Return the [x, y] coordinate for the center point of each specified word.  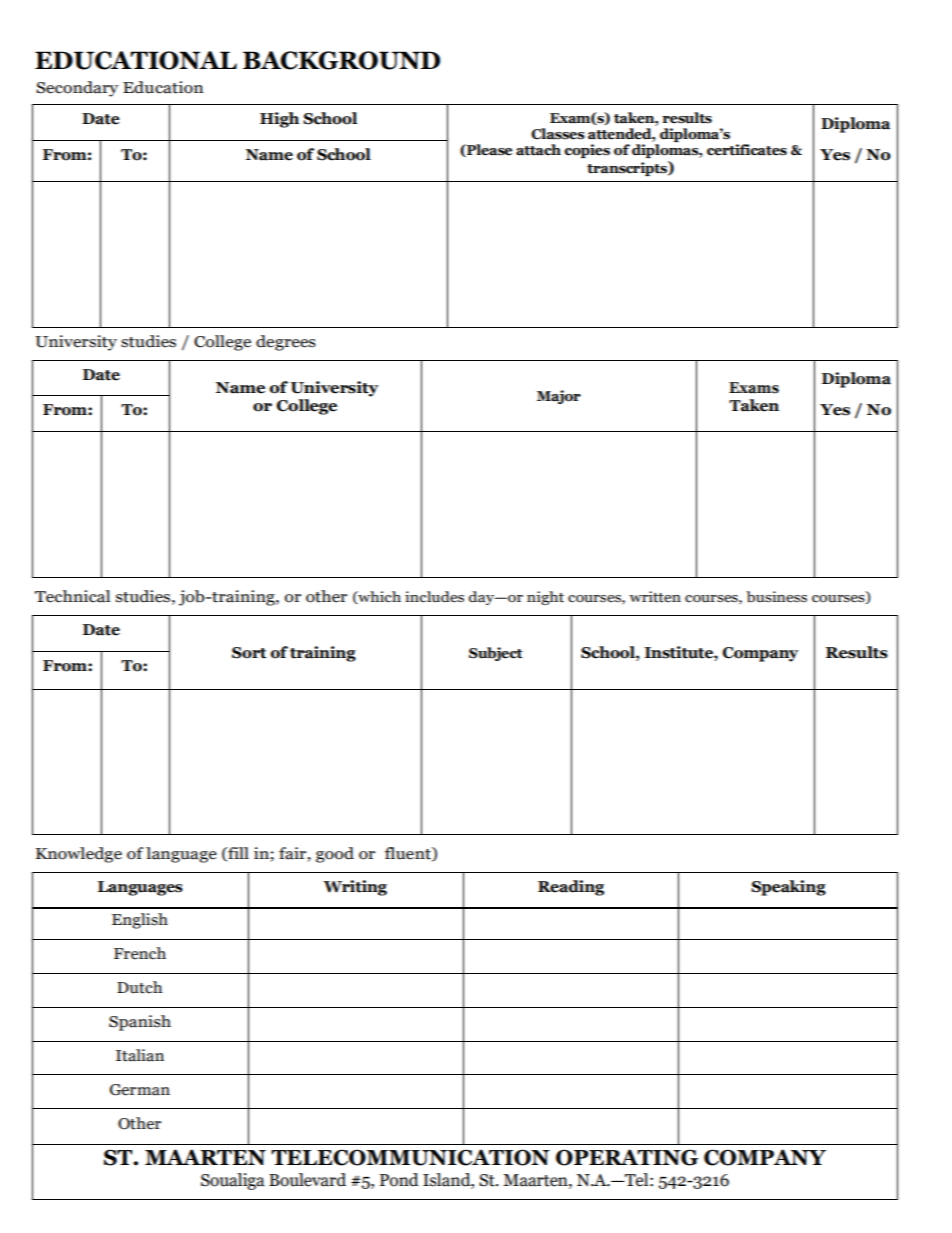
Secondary [77, 89]
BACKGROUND [341, 60]
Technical [72, 596]
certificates [747, 150]
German [140, 1090]
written [655, 597]
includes [434, 597]
